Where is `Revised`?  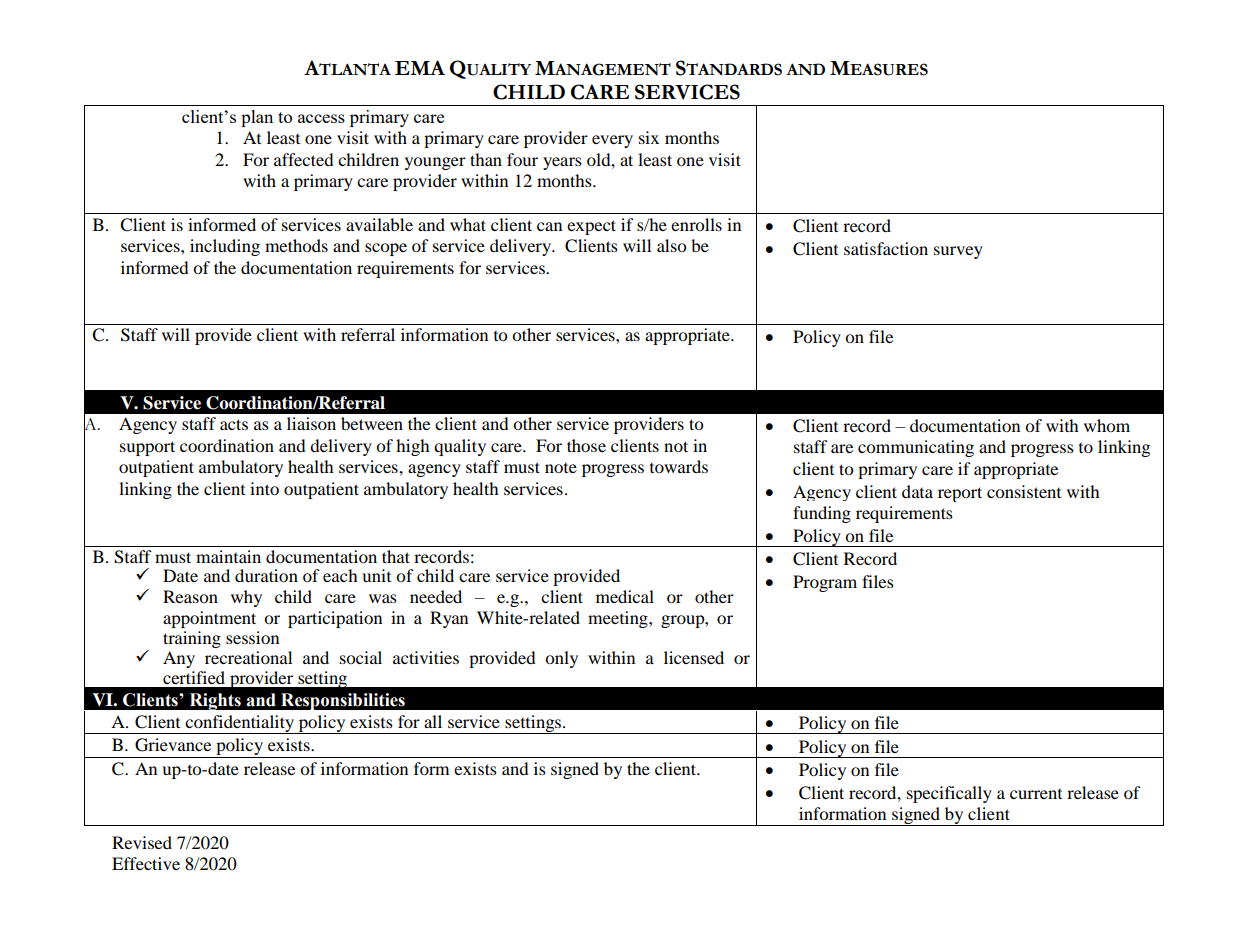 Revised is located at coordinates (142, 842).
